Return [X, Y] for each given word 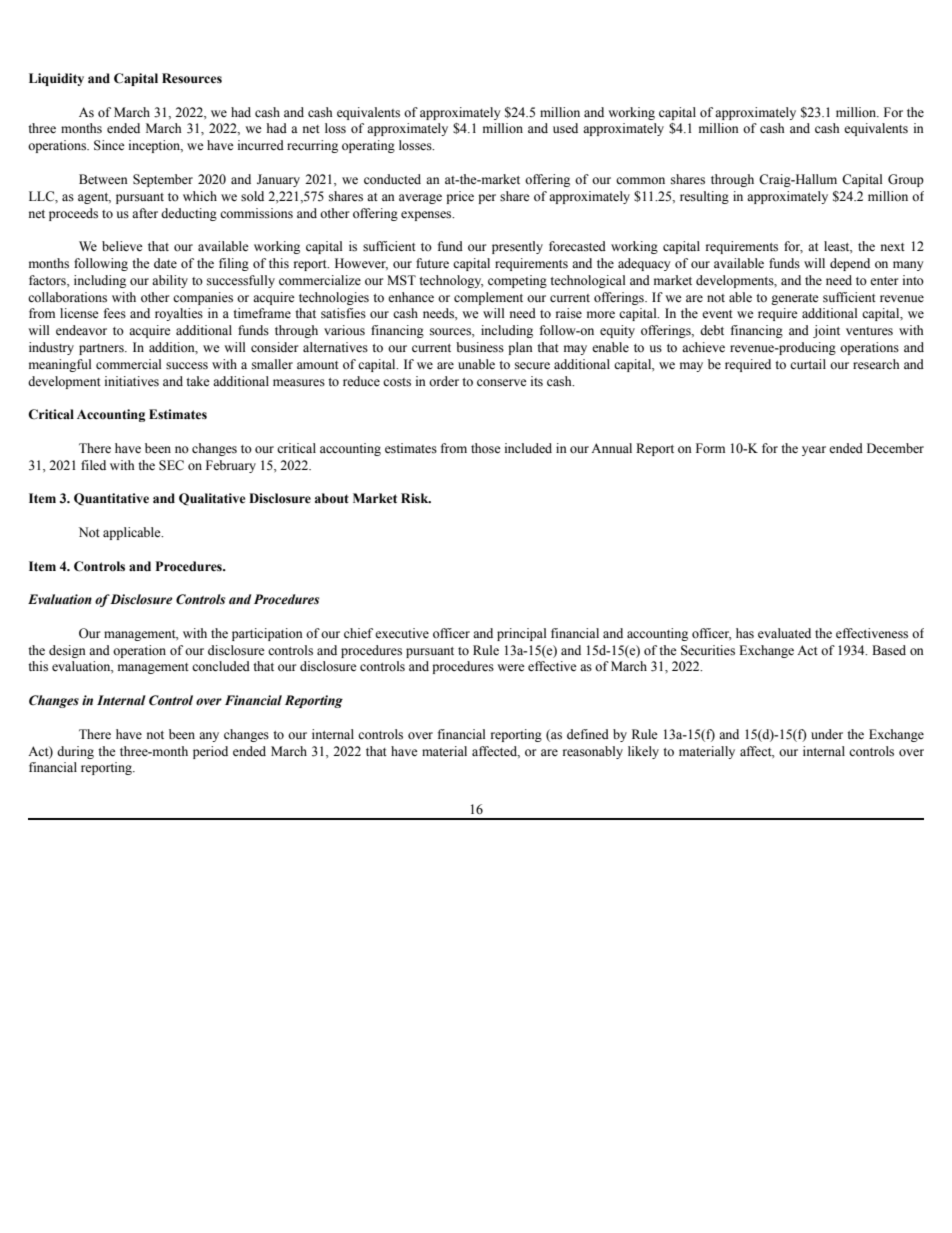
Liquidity [56, 79]
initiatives [132, 381]
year [814, 451]
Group [906, 180]
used [565, 128]
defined [588, 734]
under [827, 734]
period [210, 752]
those [486, 448]
